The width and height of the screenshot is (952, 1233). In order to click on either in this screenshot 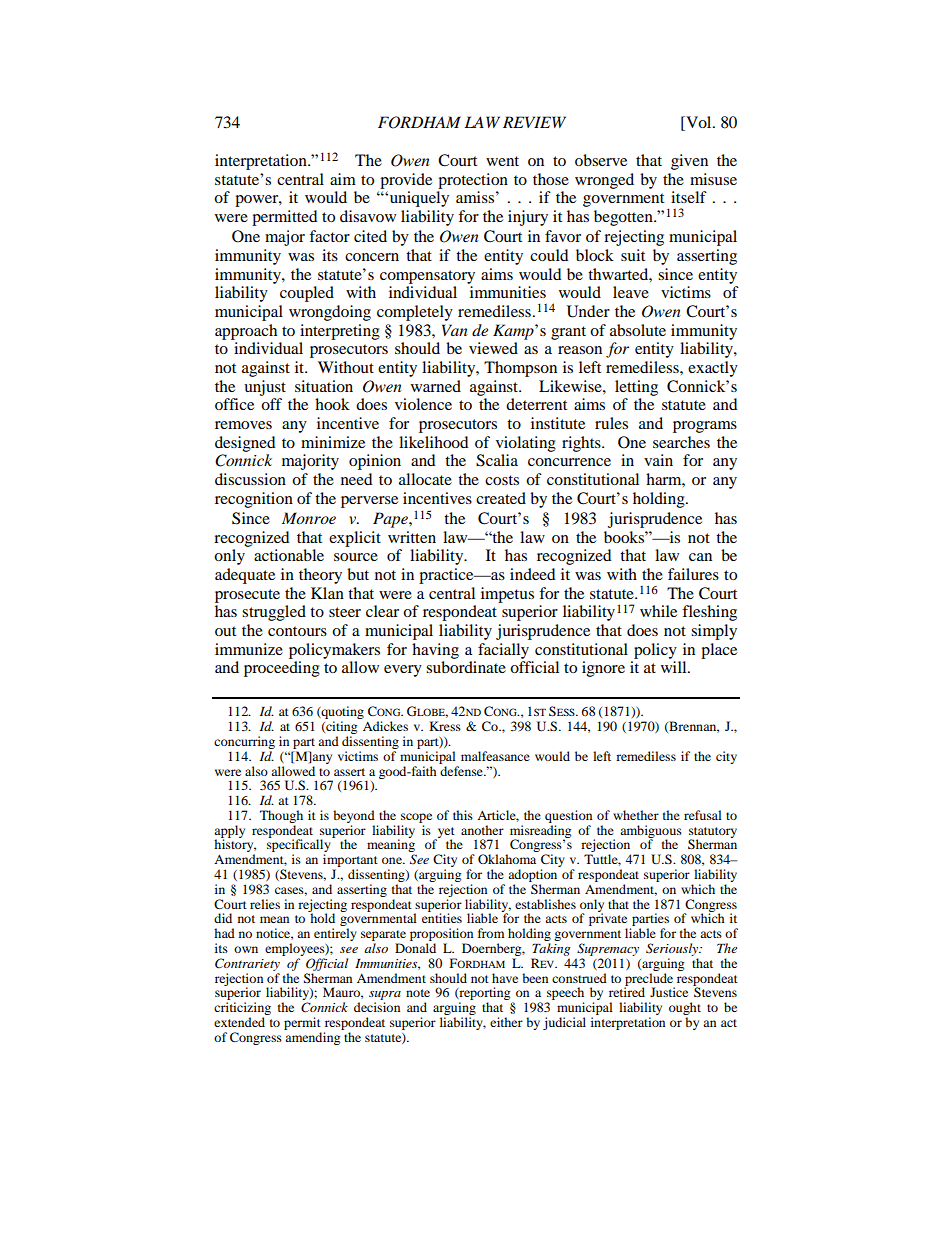, I will do `click(506, 1022)`.
